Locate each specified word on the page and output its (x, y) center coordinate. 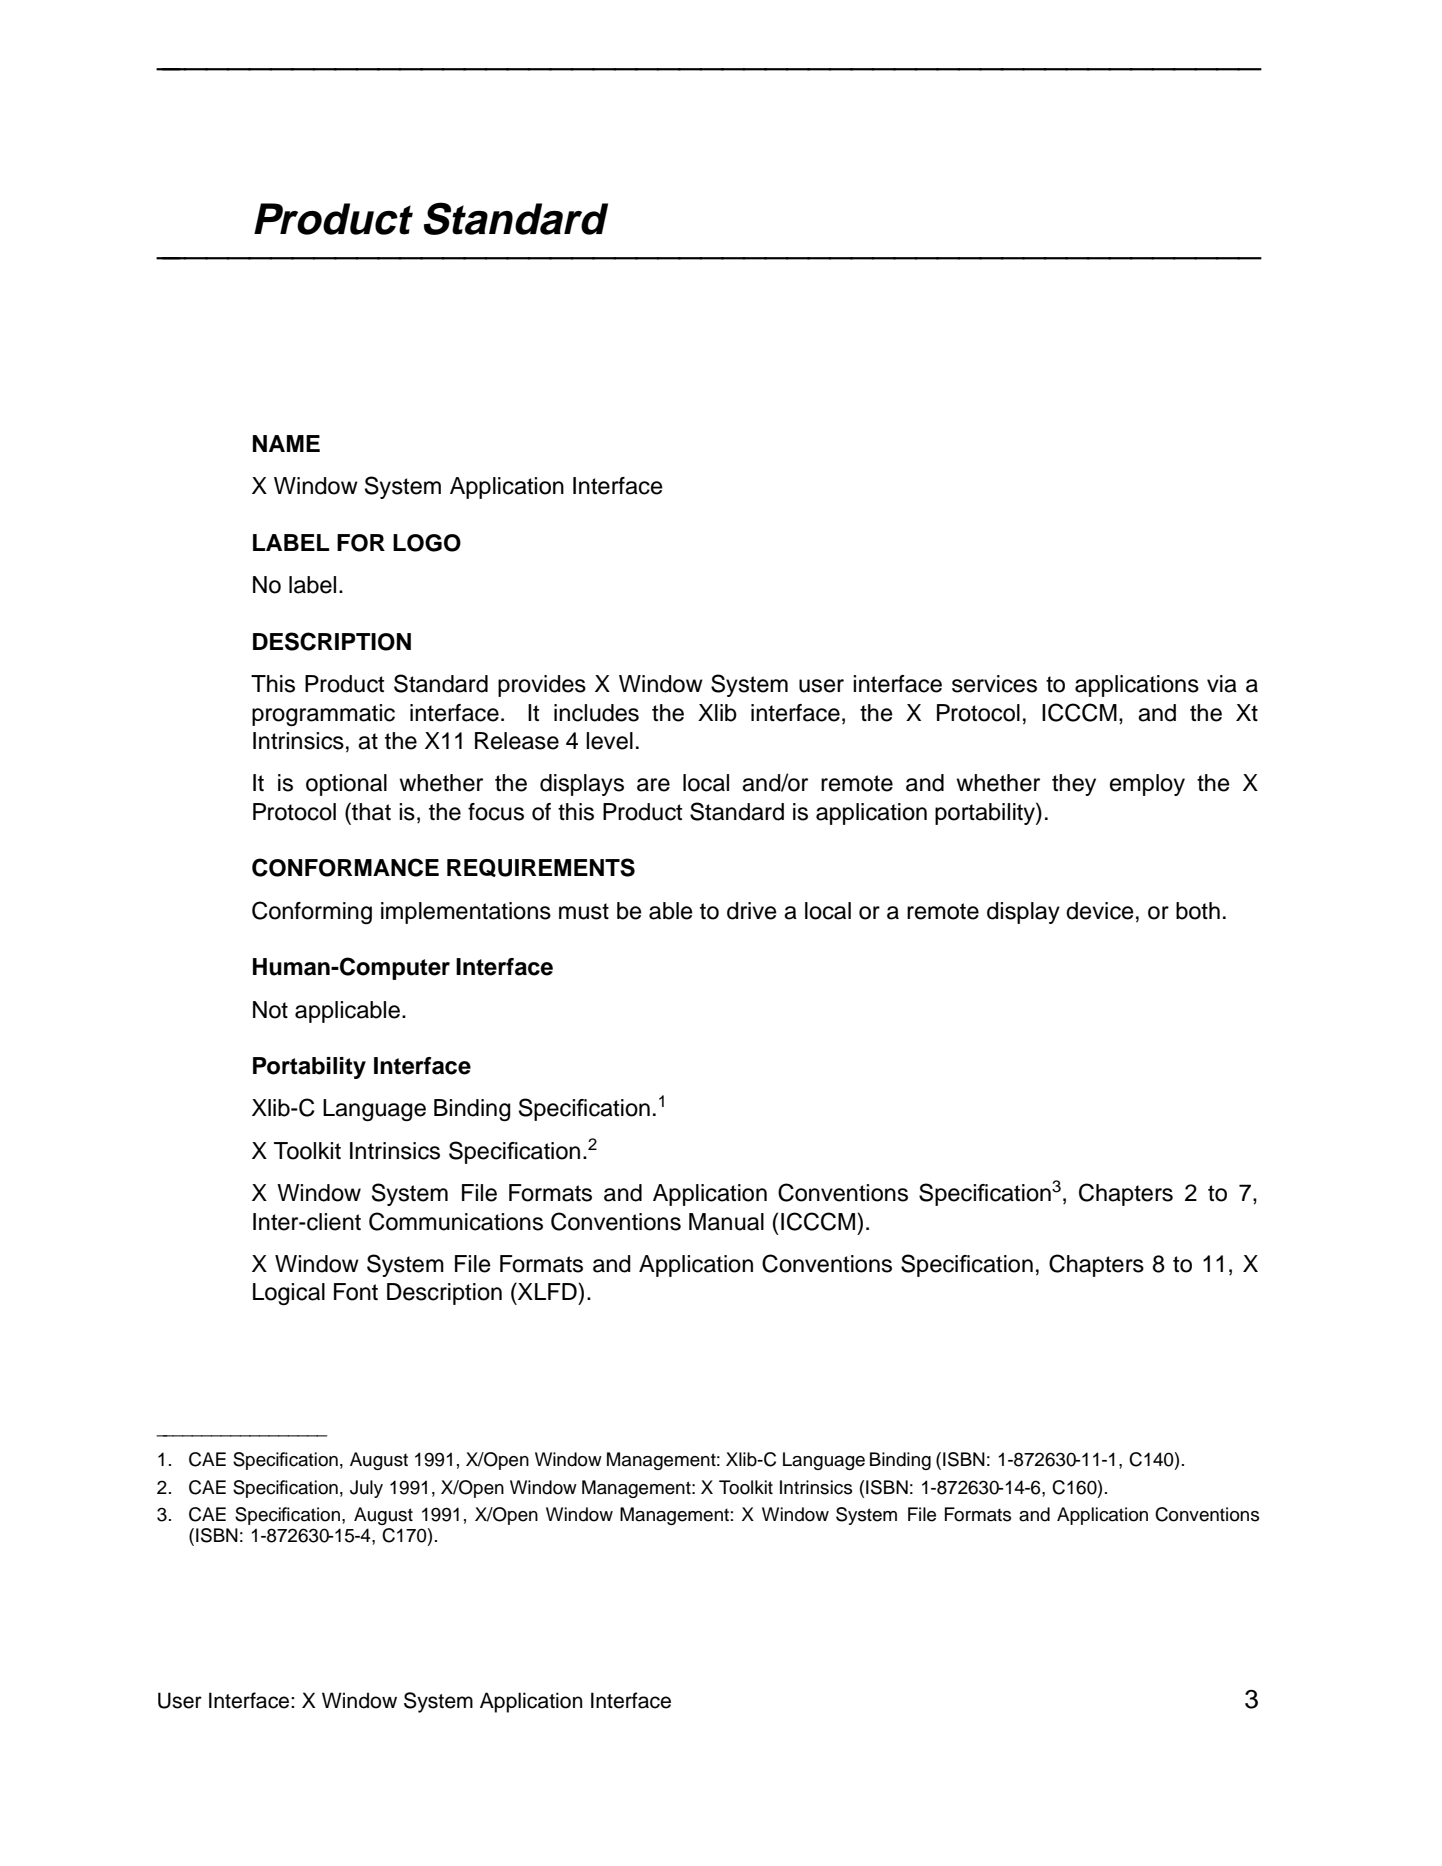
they (1074, 785)
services (994, 684)
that (370, 811)
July (366, 1489)
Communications (456, 1221)
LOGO (427, 543)
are (653, 785)
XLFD (547, 1291)
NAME (286, 443)
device (1100, 911)
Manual (726, 1222)
